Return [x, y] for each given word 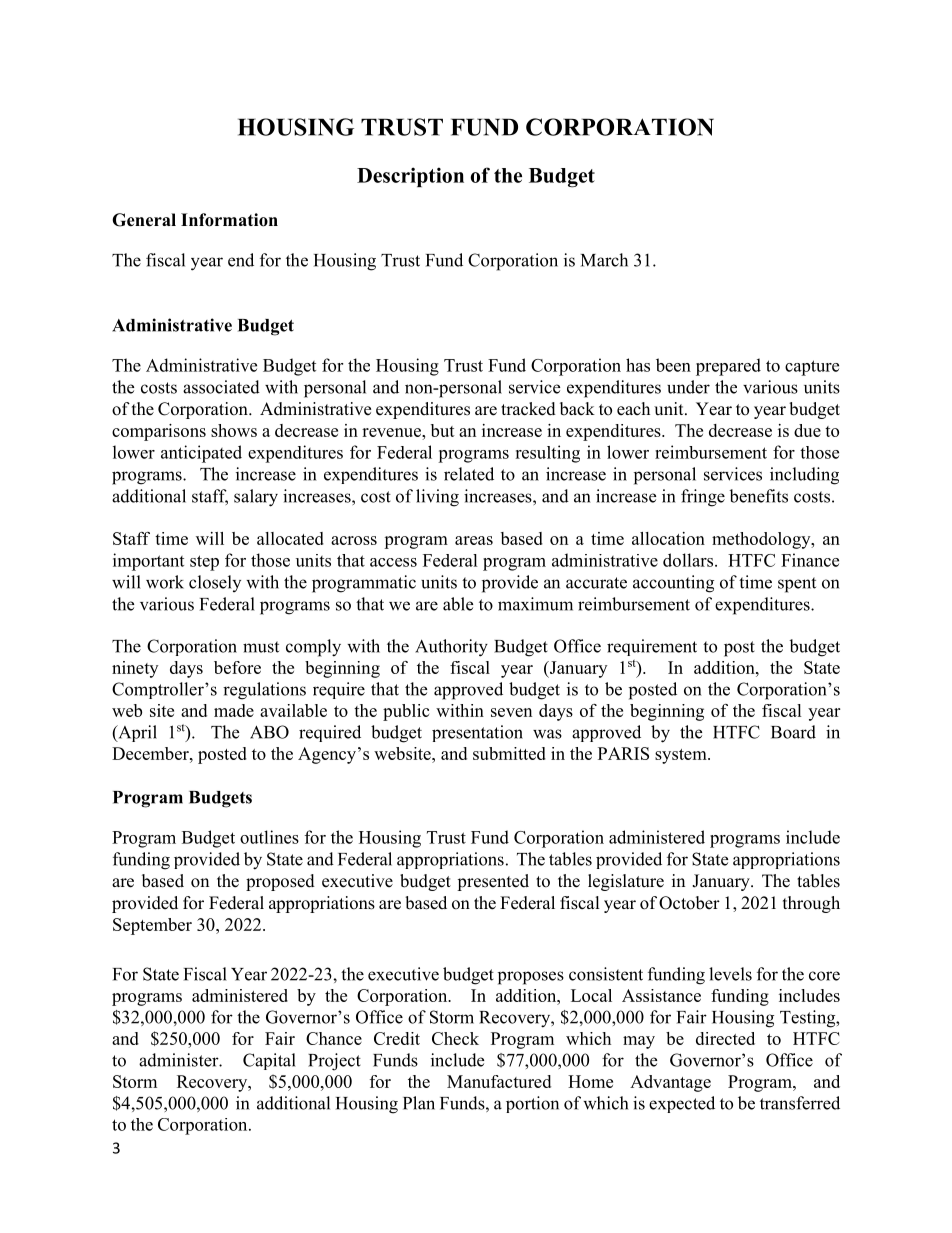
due [807, 430]
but [443, 430]
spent [797, 585]
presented [493, 882]
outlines [269, 837]
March [604, 260]
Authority [451, 648]
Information [229, 220]
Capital [269, 1061]
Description [410, 177]
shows [234, 430]
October [689, 903]
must [261, 647]
